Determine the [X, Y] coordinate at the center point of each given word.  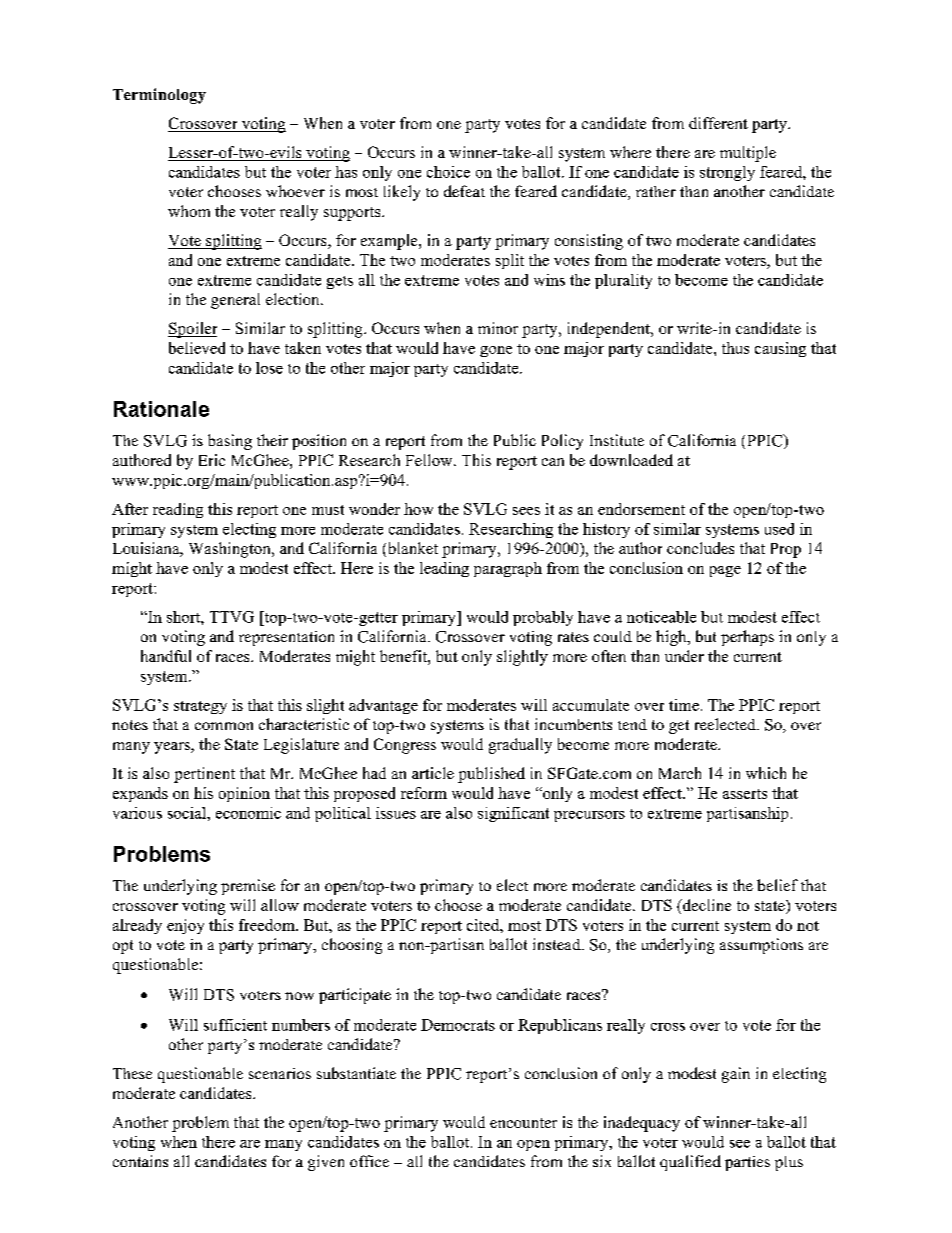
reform [424, 793]
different [718, 123]
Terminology [159, 96]
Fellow [430, 460]
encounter [523, 1123]
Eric [212, 460]
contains [140, 1161]
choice [448, 172]
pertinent [204, 775]
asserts [745, 794]
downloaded [631, 460]
